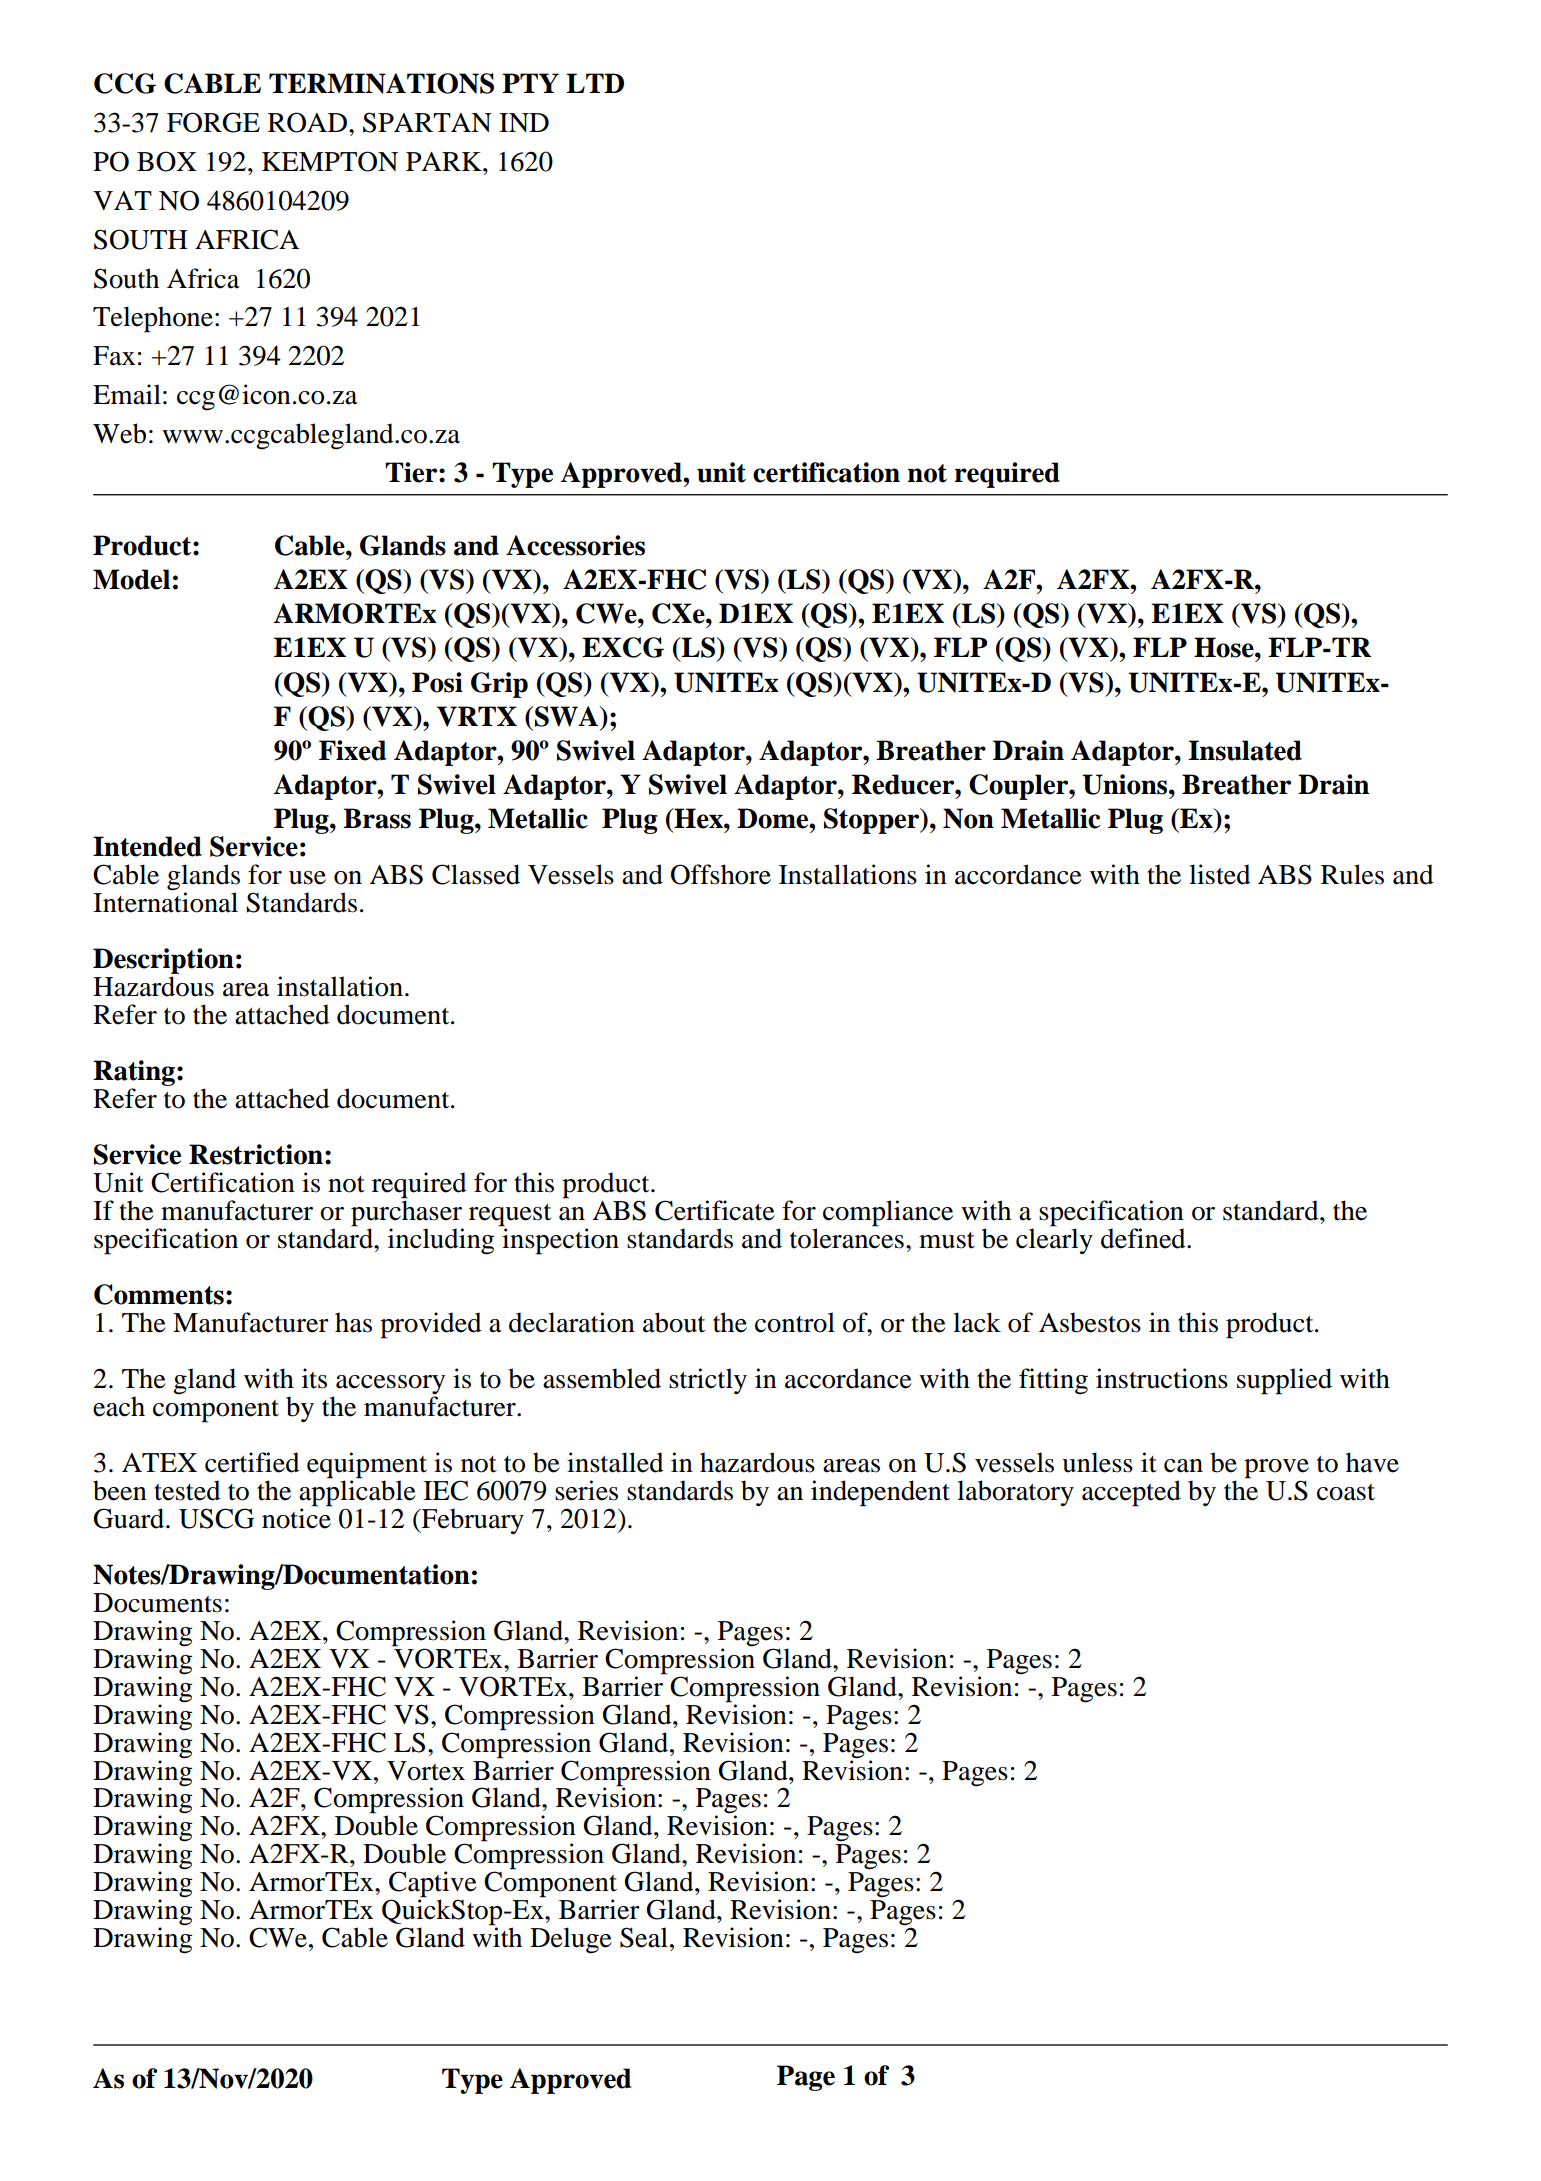 The image size is (1541, 2181). I want to click on Seal, so click(644, 1937).
